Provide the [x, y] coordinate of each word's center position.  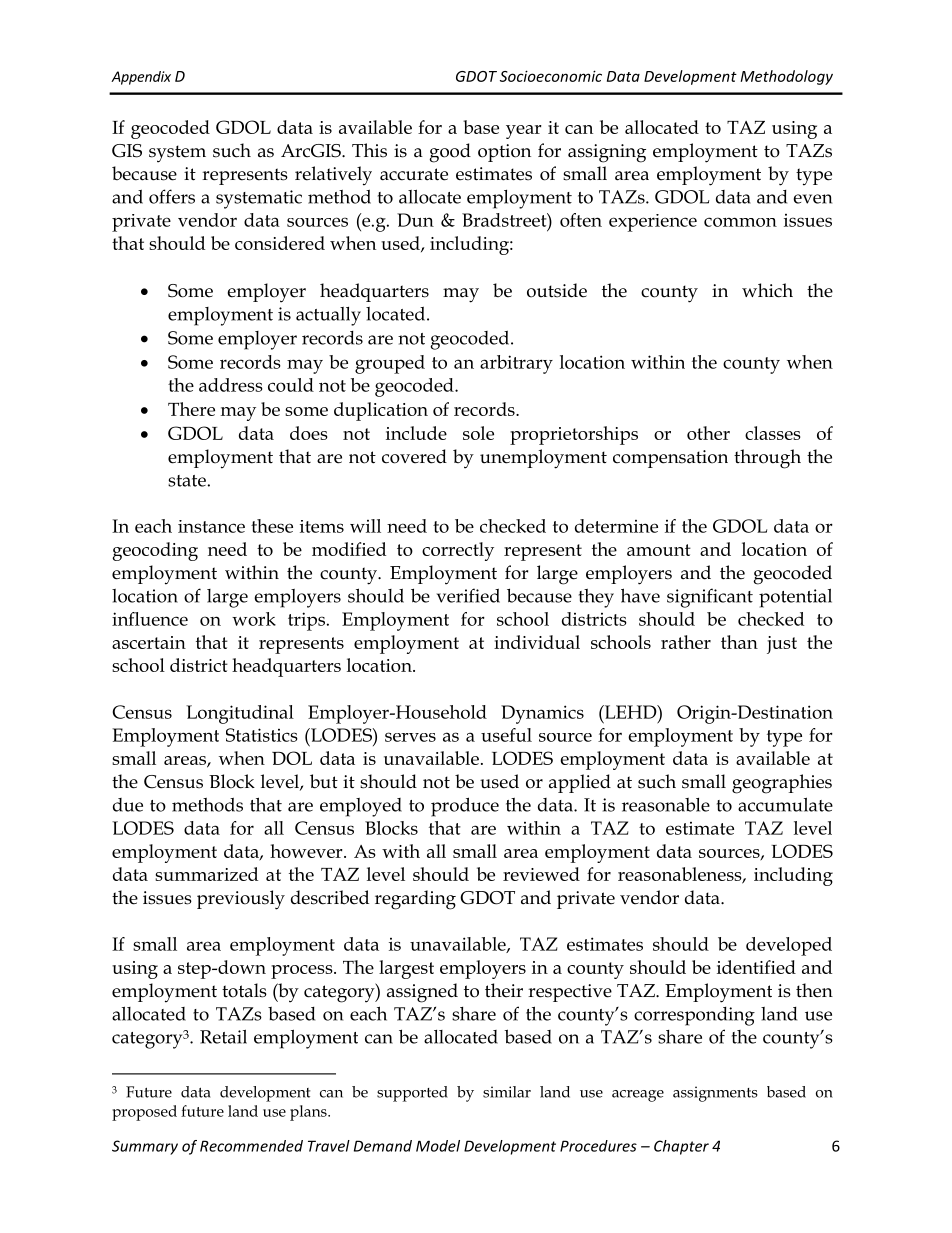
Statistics [262, 735]
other [708, 433]
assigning [607, 153]
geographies [782, 784]
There [191, 409]
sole [478, 433]
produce [465, 807]
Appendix [141, 78]
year [524, 132]
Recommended [251, 1146]
